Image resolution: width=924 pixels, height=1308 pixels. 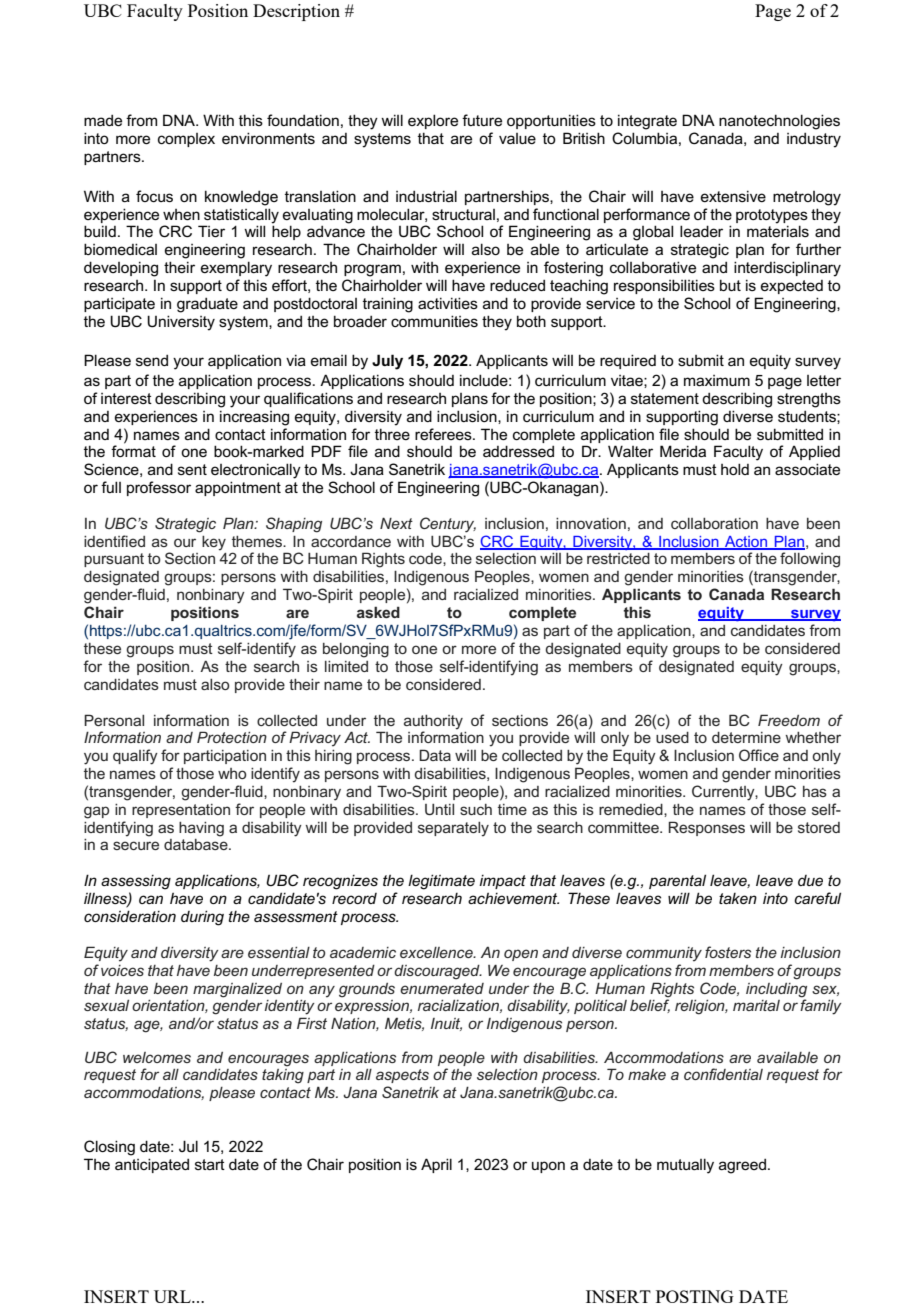 I want to click on nanotechnologies, so click(x=779, y=122).
